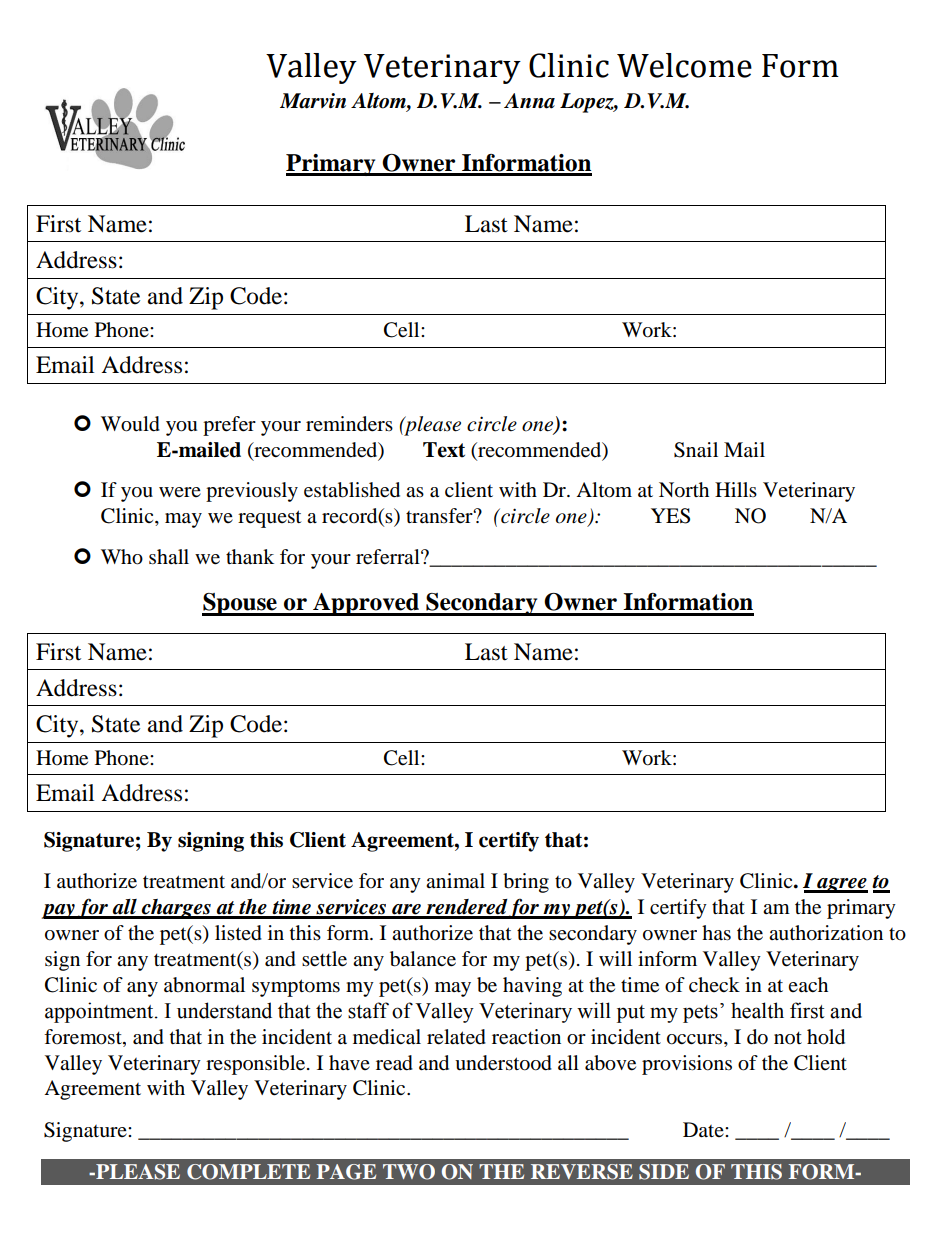  Describe the element at coordinates (684, 65) in the screenshot. I see `Welcome` at that location.
